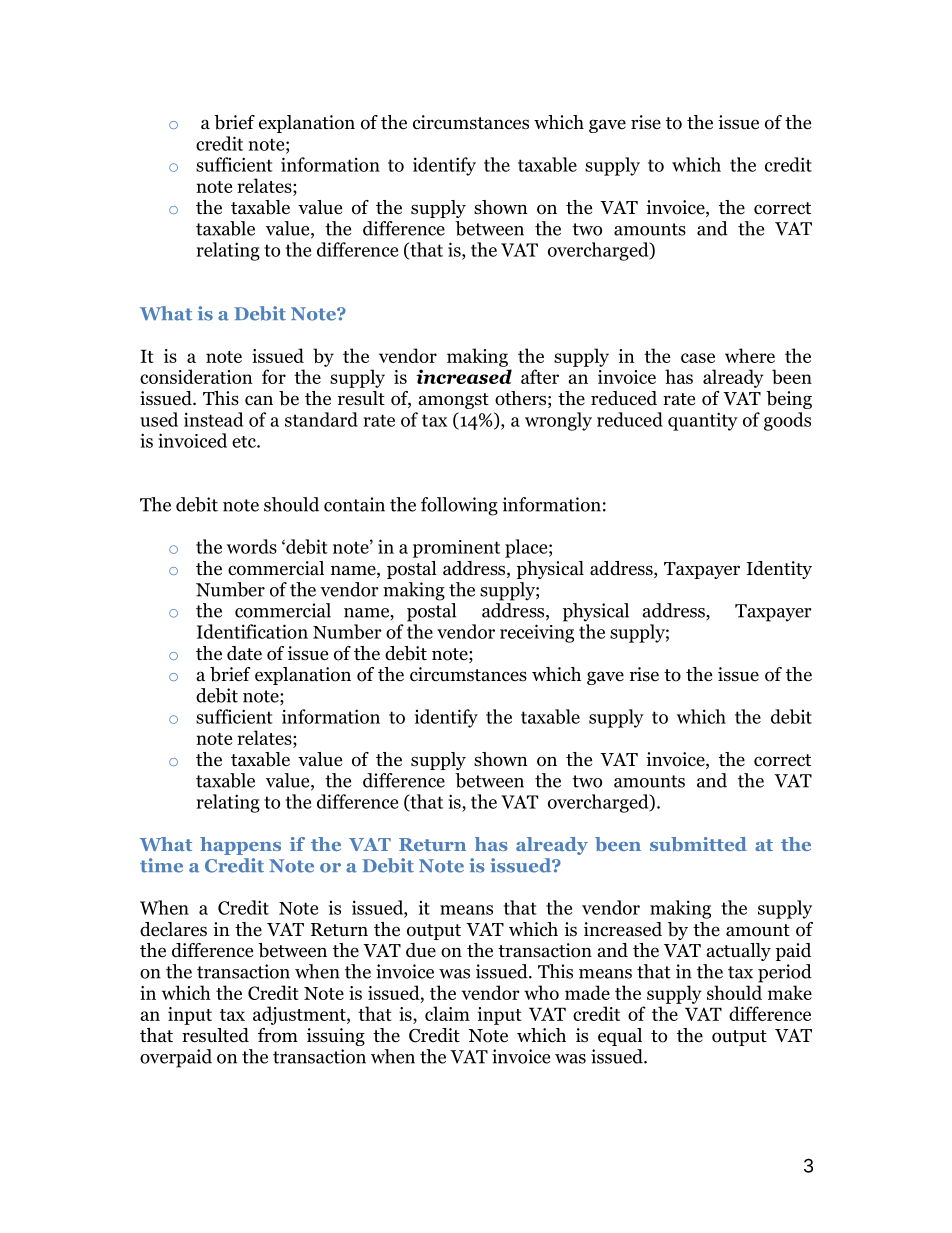  I want to click on prominent, so click(456, 549).
